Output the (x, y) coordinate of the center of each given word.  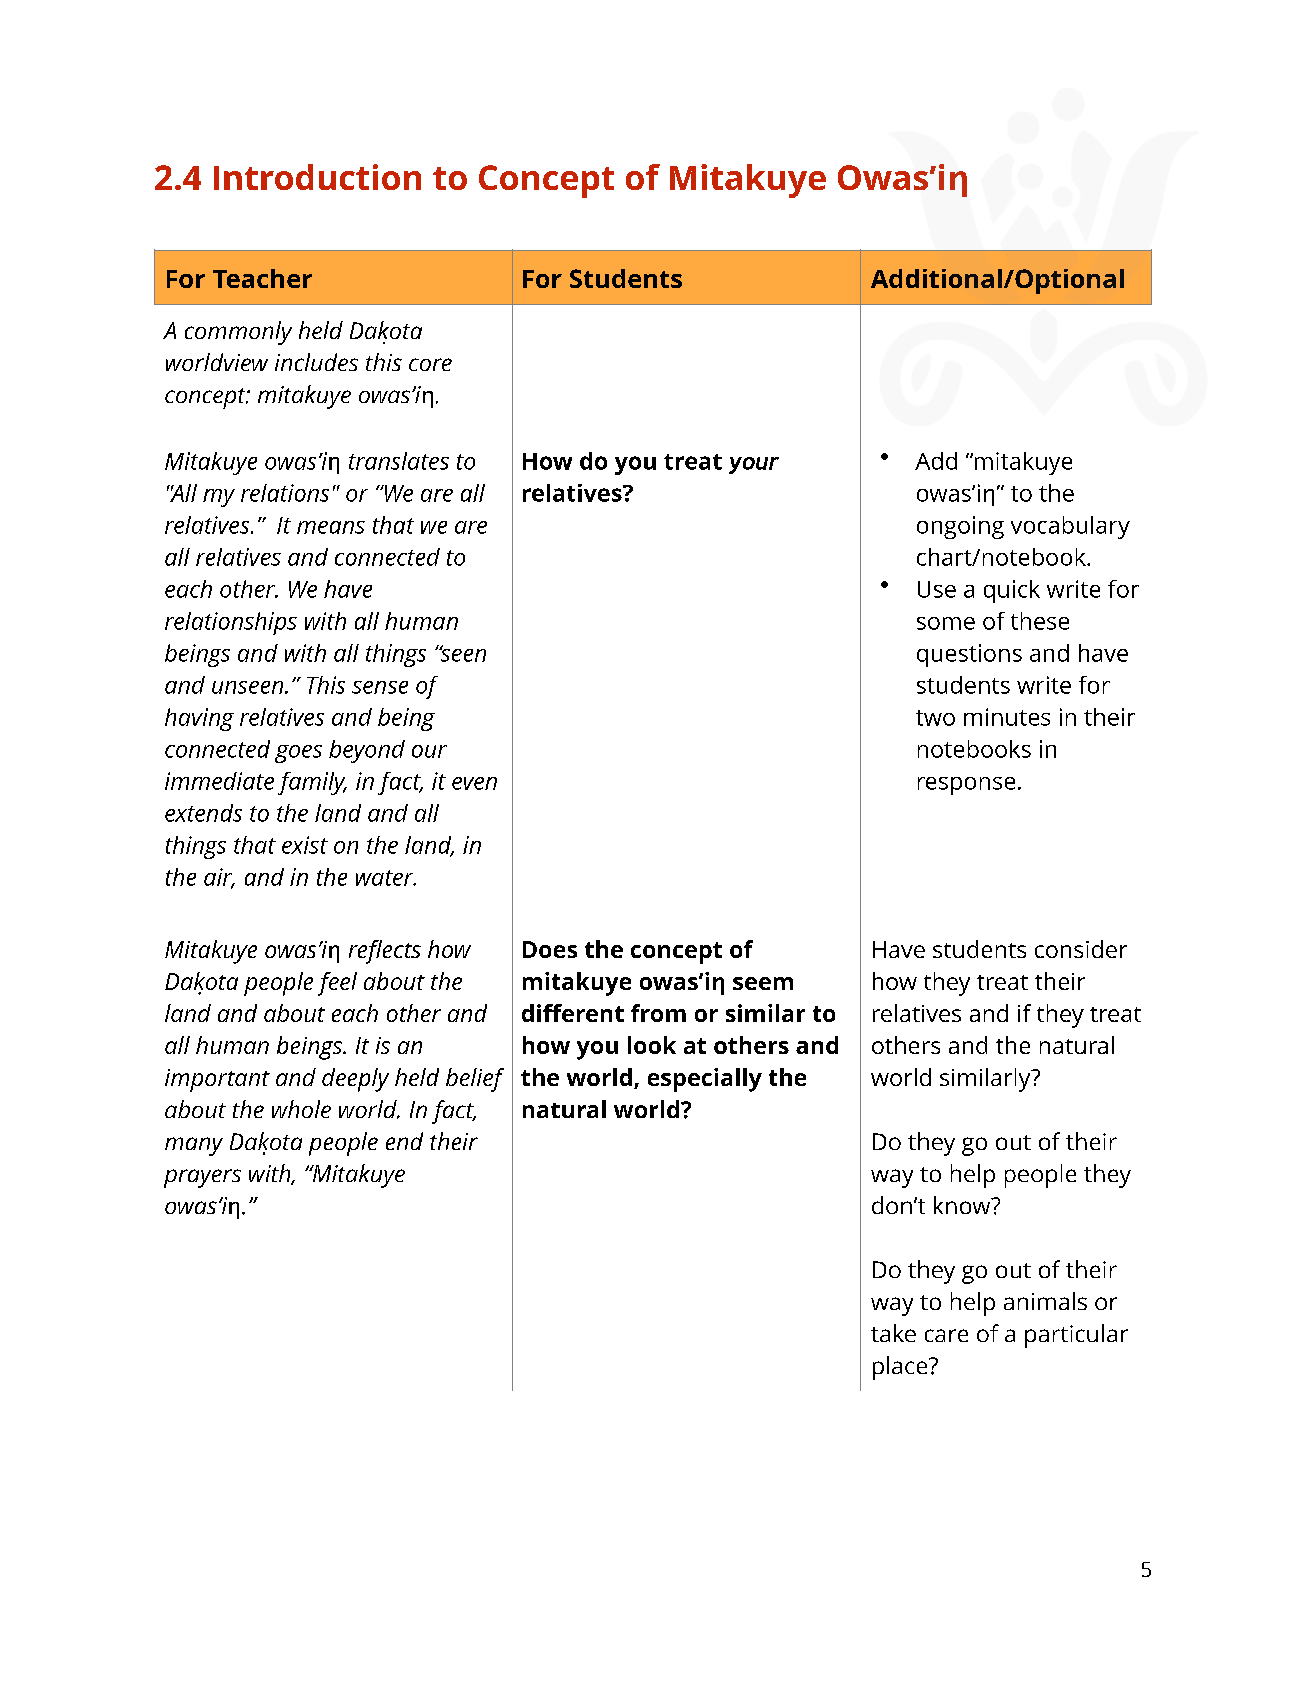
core (430, 364)
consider (1081, 949)
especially (705, 1080)
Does (550, 949)
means (331, 527)
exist (305, 845)
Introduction (317, 177)
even (474, 783)
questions (969, 655)
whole (301, 1109)
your (754, 465)
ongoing (960, 527)
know (963, 1205)
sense (380, 687)
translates (399, 461)
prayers (202, 1178)
